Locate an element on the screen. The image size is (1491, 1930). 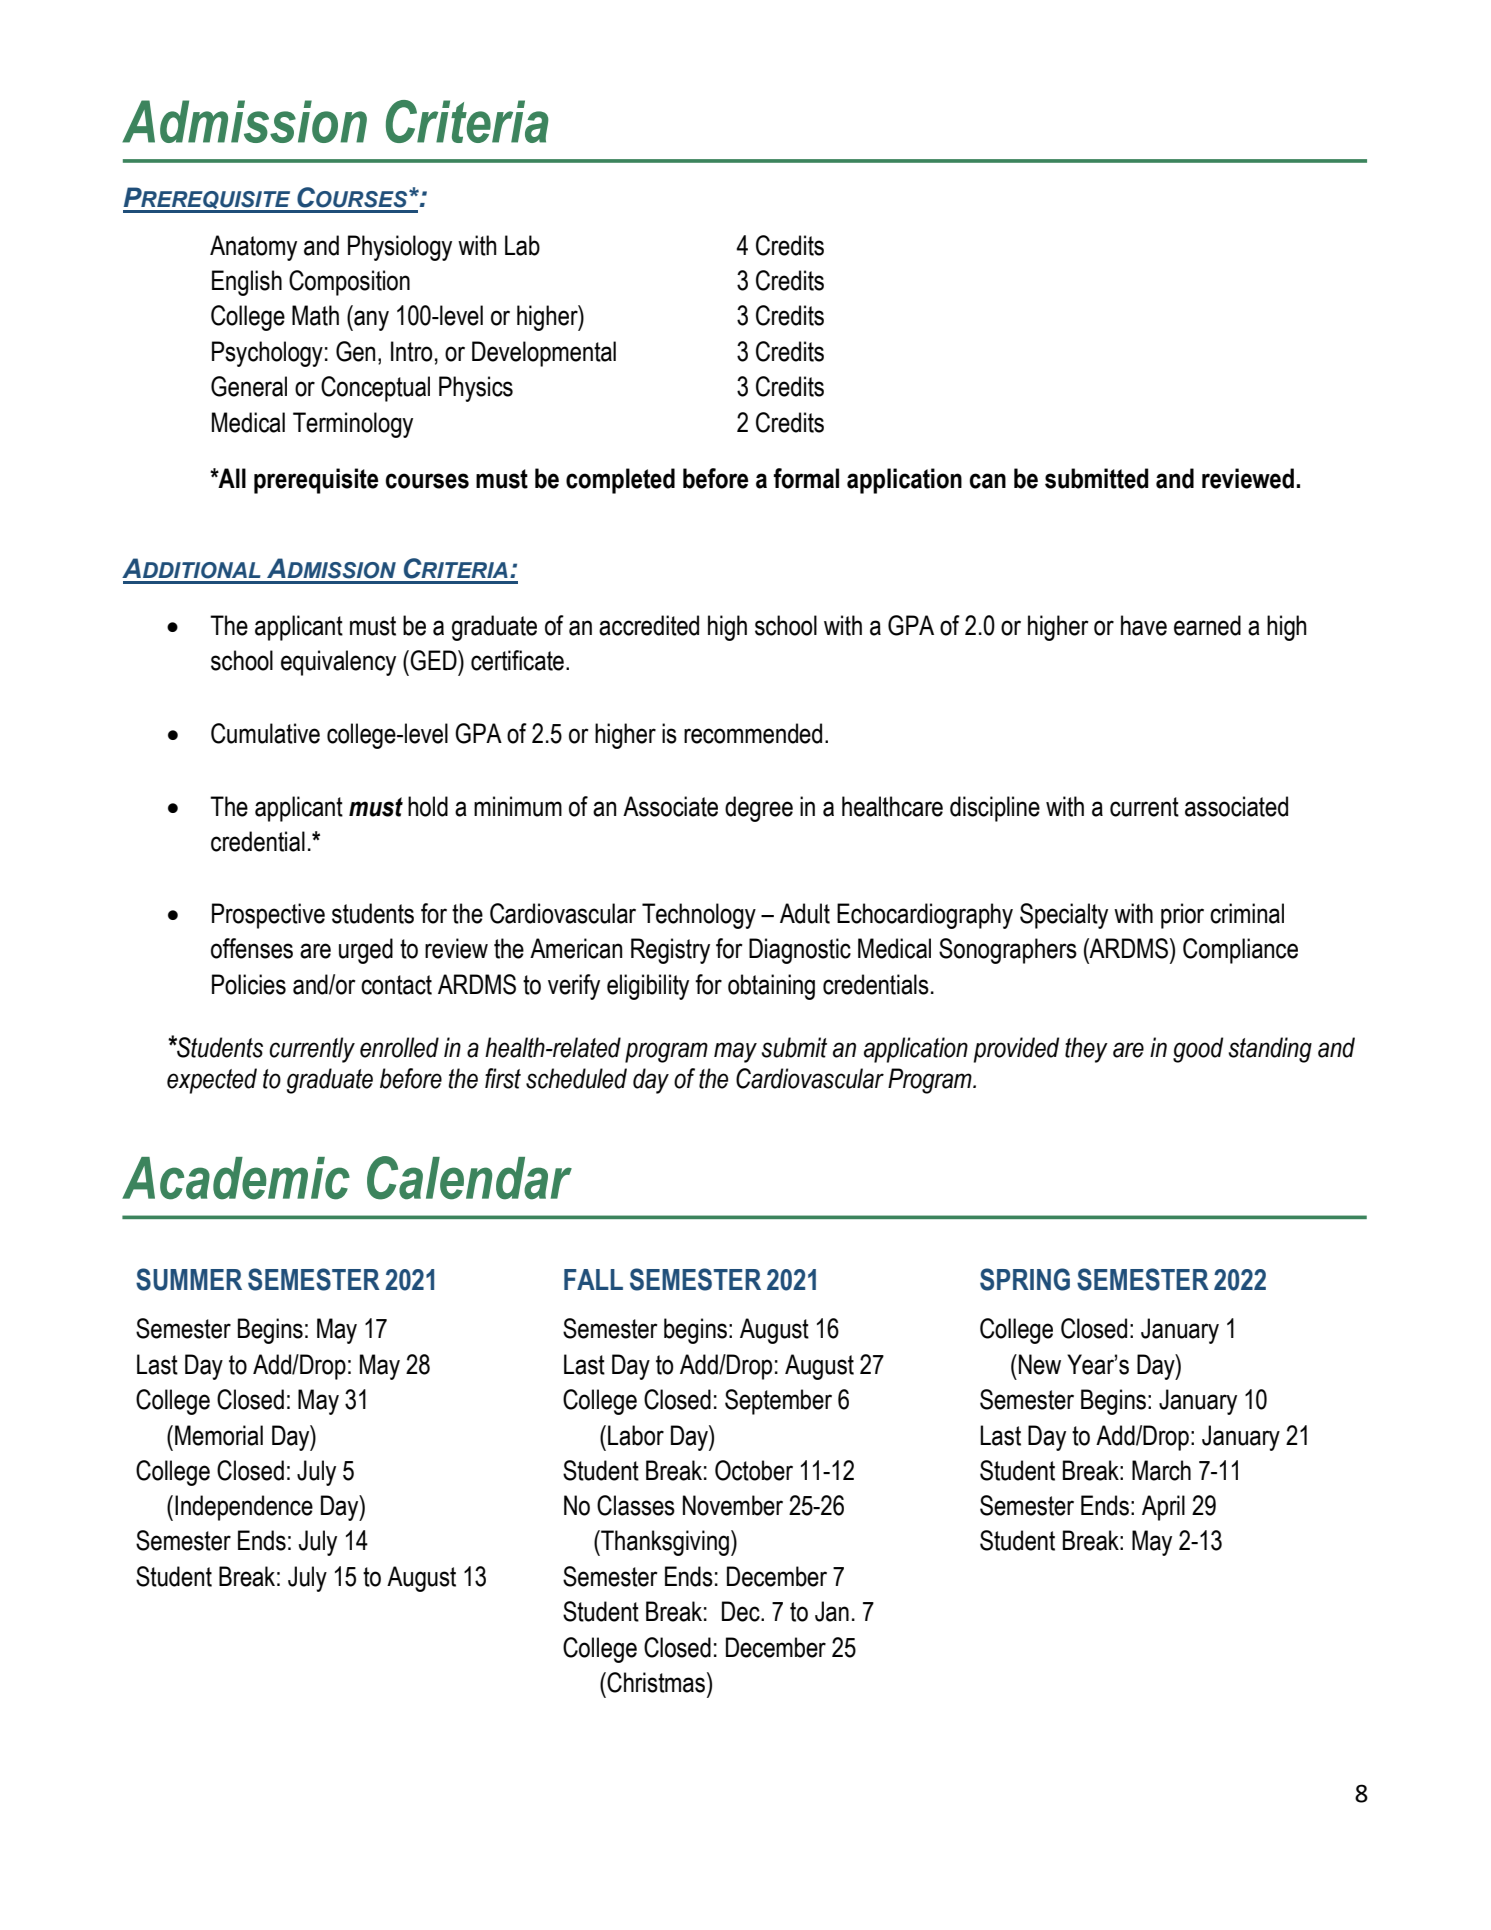
scheduled is located at coordinates (576, 1078).
